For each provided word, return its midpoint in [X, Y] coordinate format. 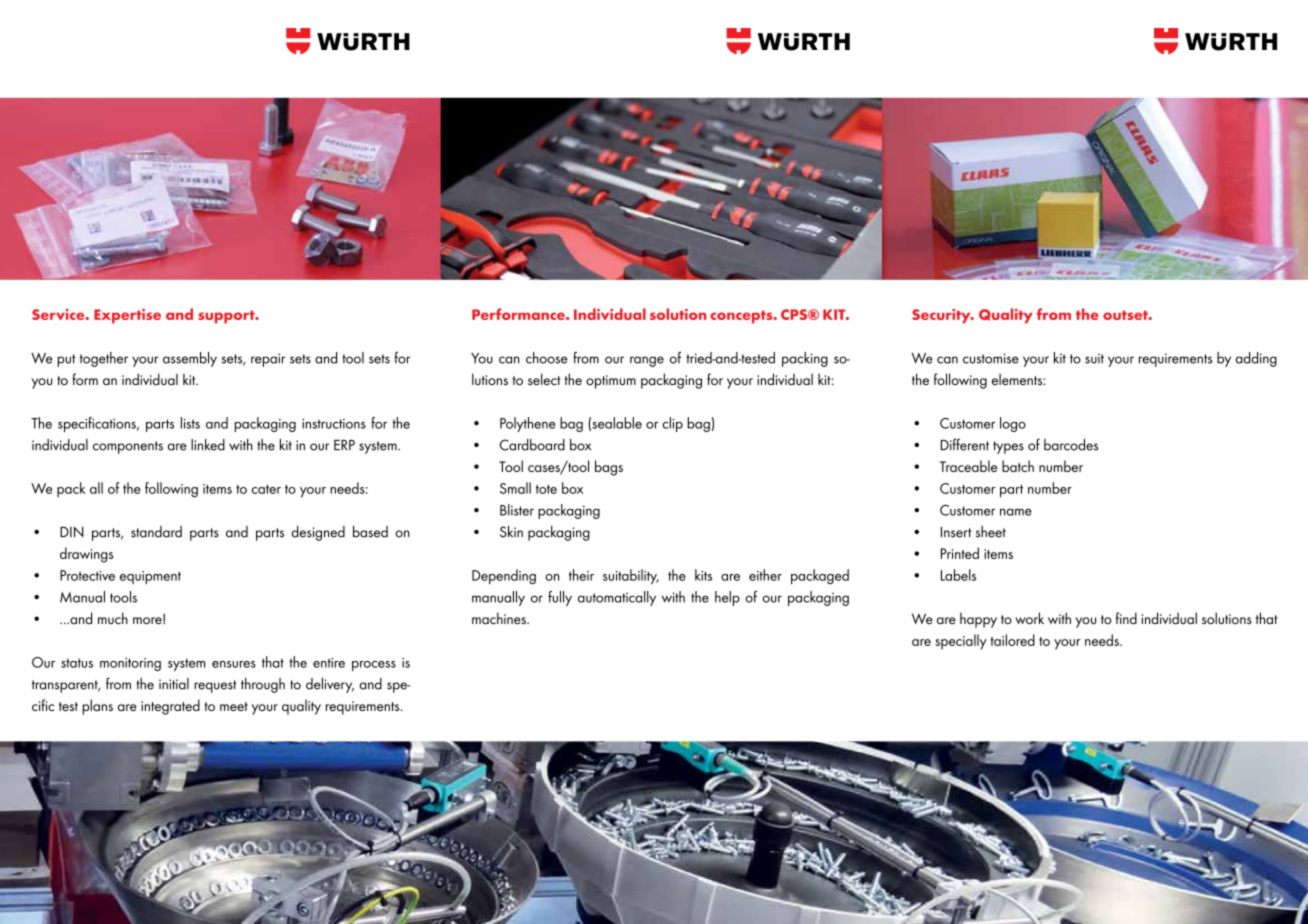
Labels [958, 575]
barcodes [1071, 445]
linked [208, 445]
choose [547, 358]
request [215, 686]
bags [609, 468]
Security [942, 316]
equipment [150, 577]
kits [703, 575]
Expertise [127, 316]
